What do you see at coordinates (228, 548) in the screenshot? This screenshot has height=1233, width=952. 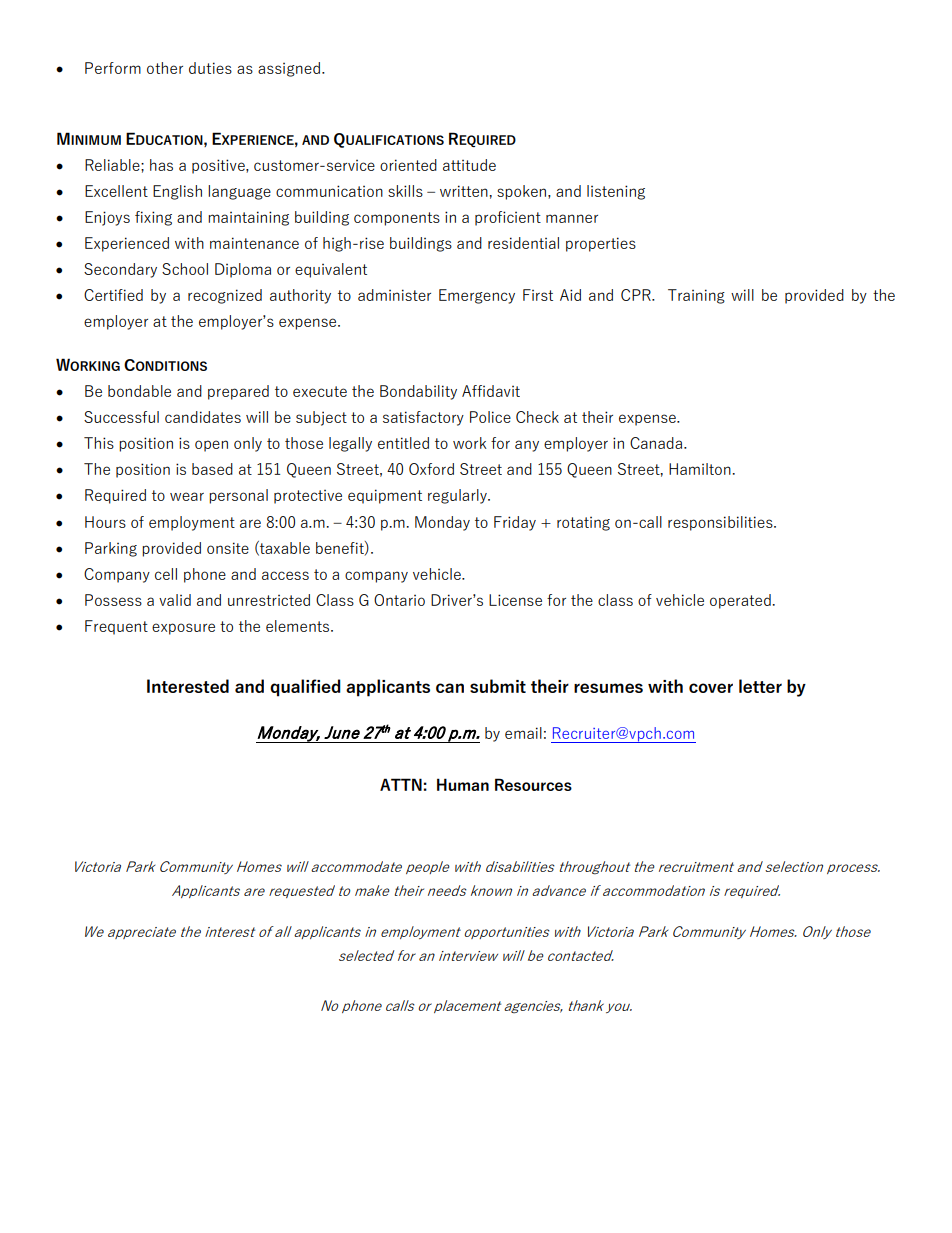 I see `onsite` at bounding box center [228, 548].
